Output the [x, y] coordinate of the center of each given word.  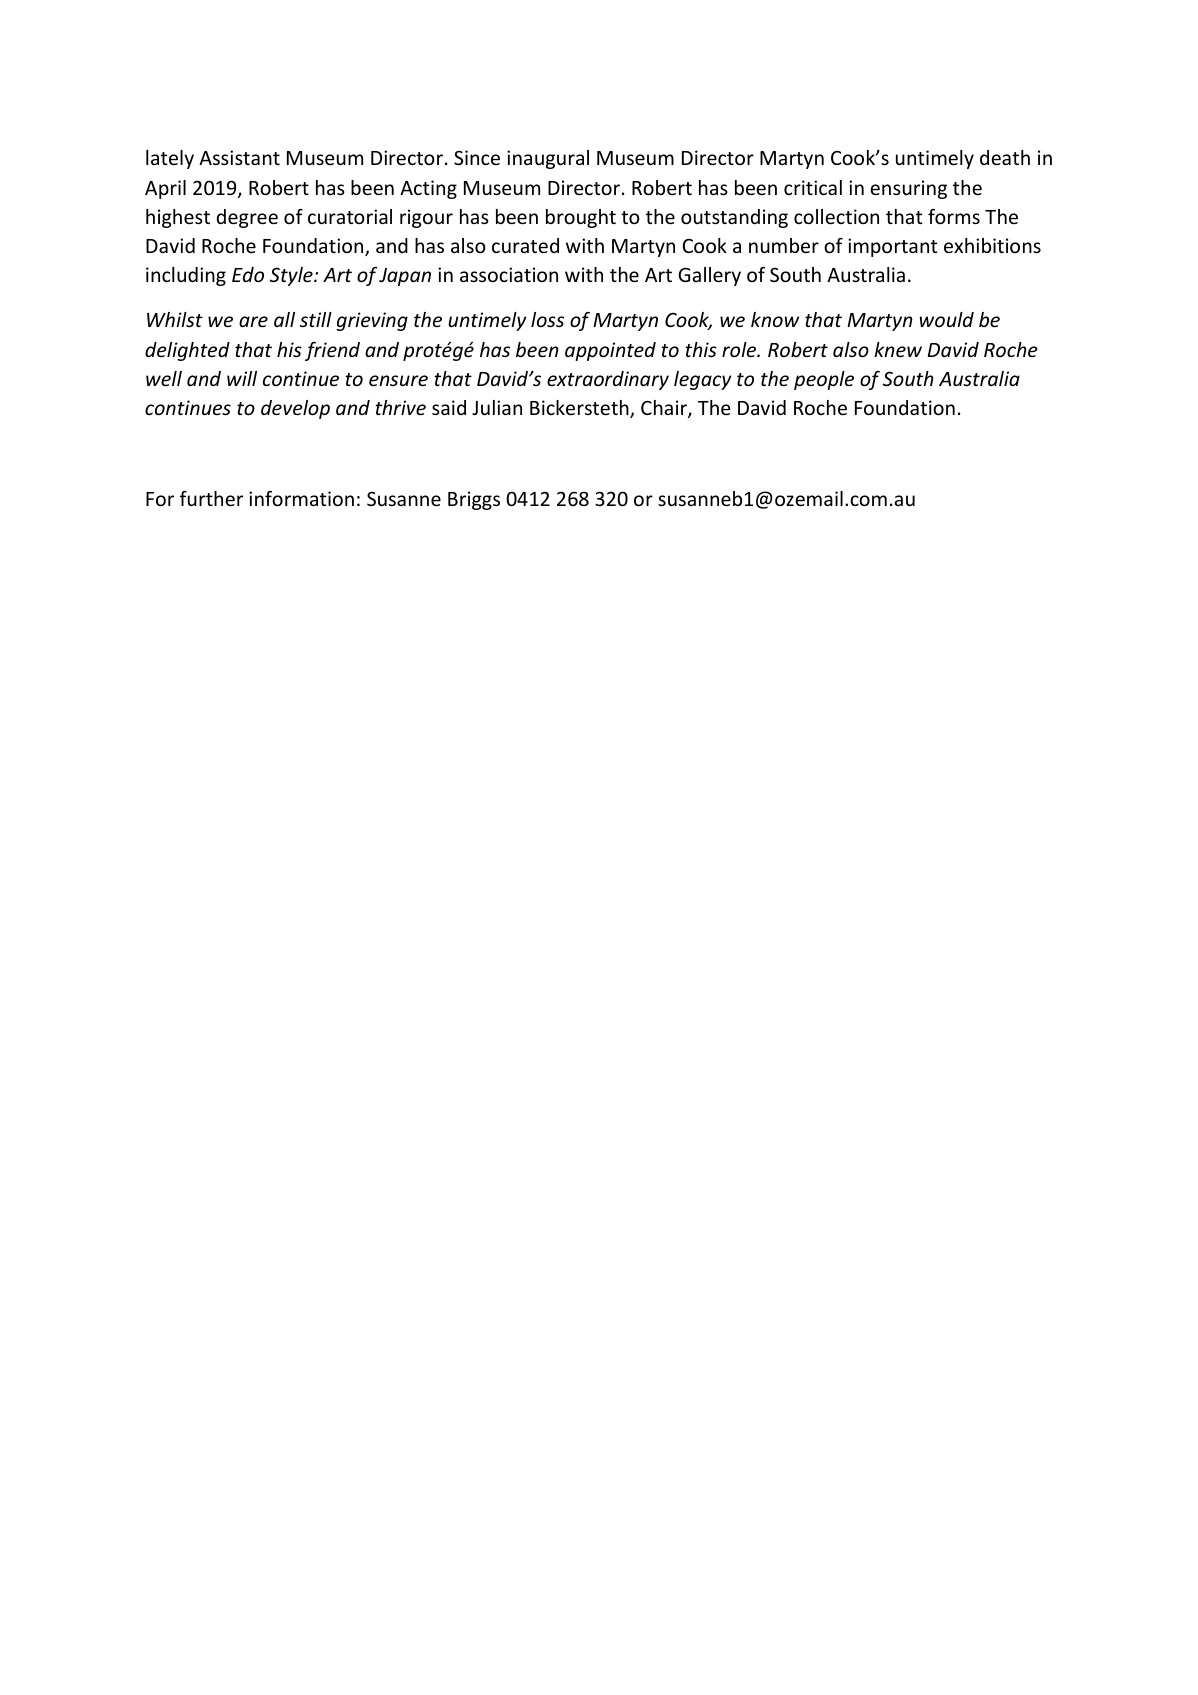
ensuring [908, 189]
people [824, 380]
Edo [248, 274]
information [301, 498]
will [242, 378]
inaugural [548, 159]
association [509, 274]
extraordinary [608, 380]
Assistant [239, 157]
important [893, 247]
